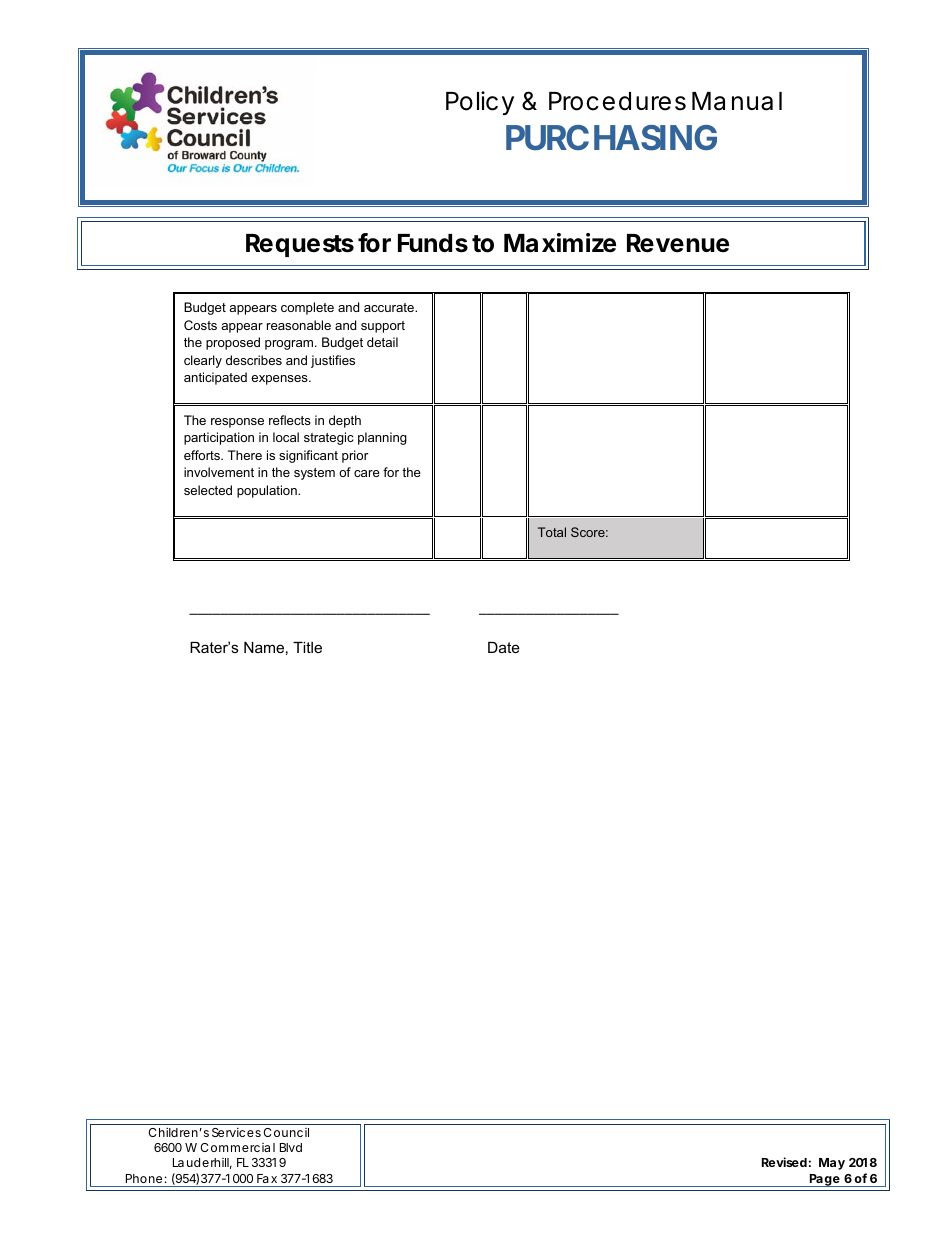 The image size is (952, 1233). I want to click on Total, so click(552, 532).
